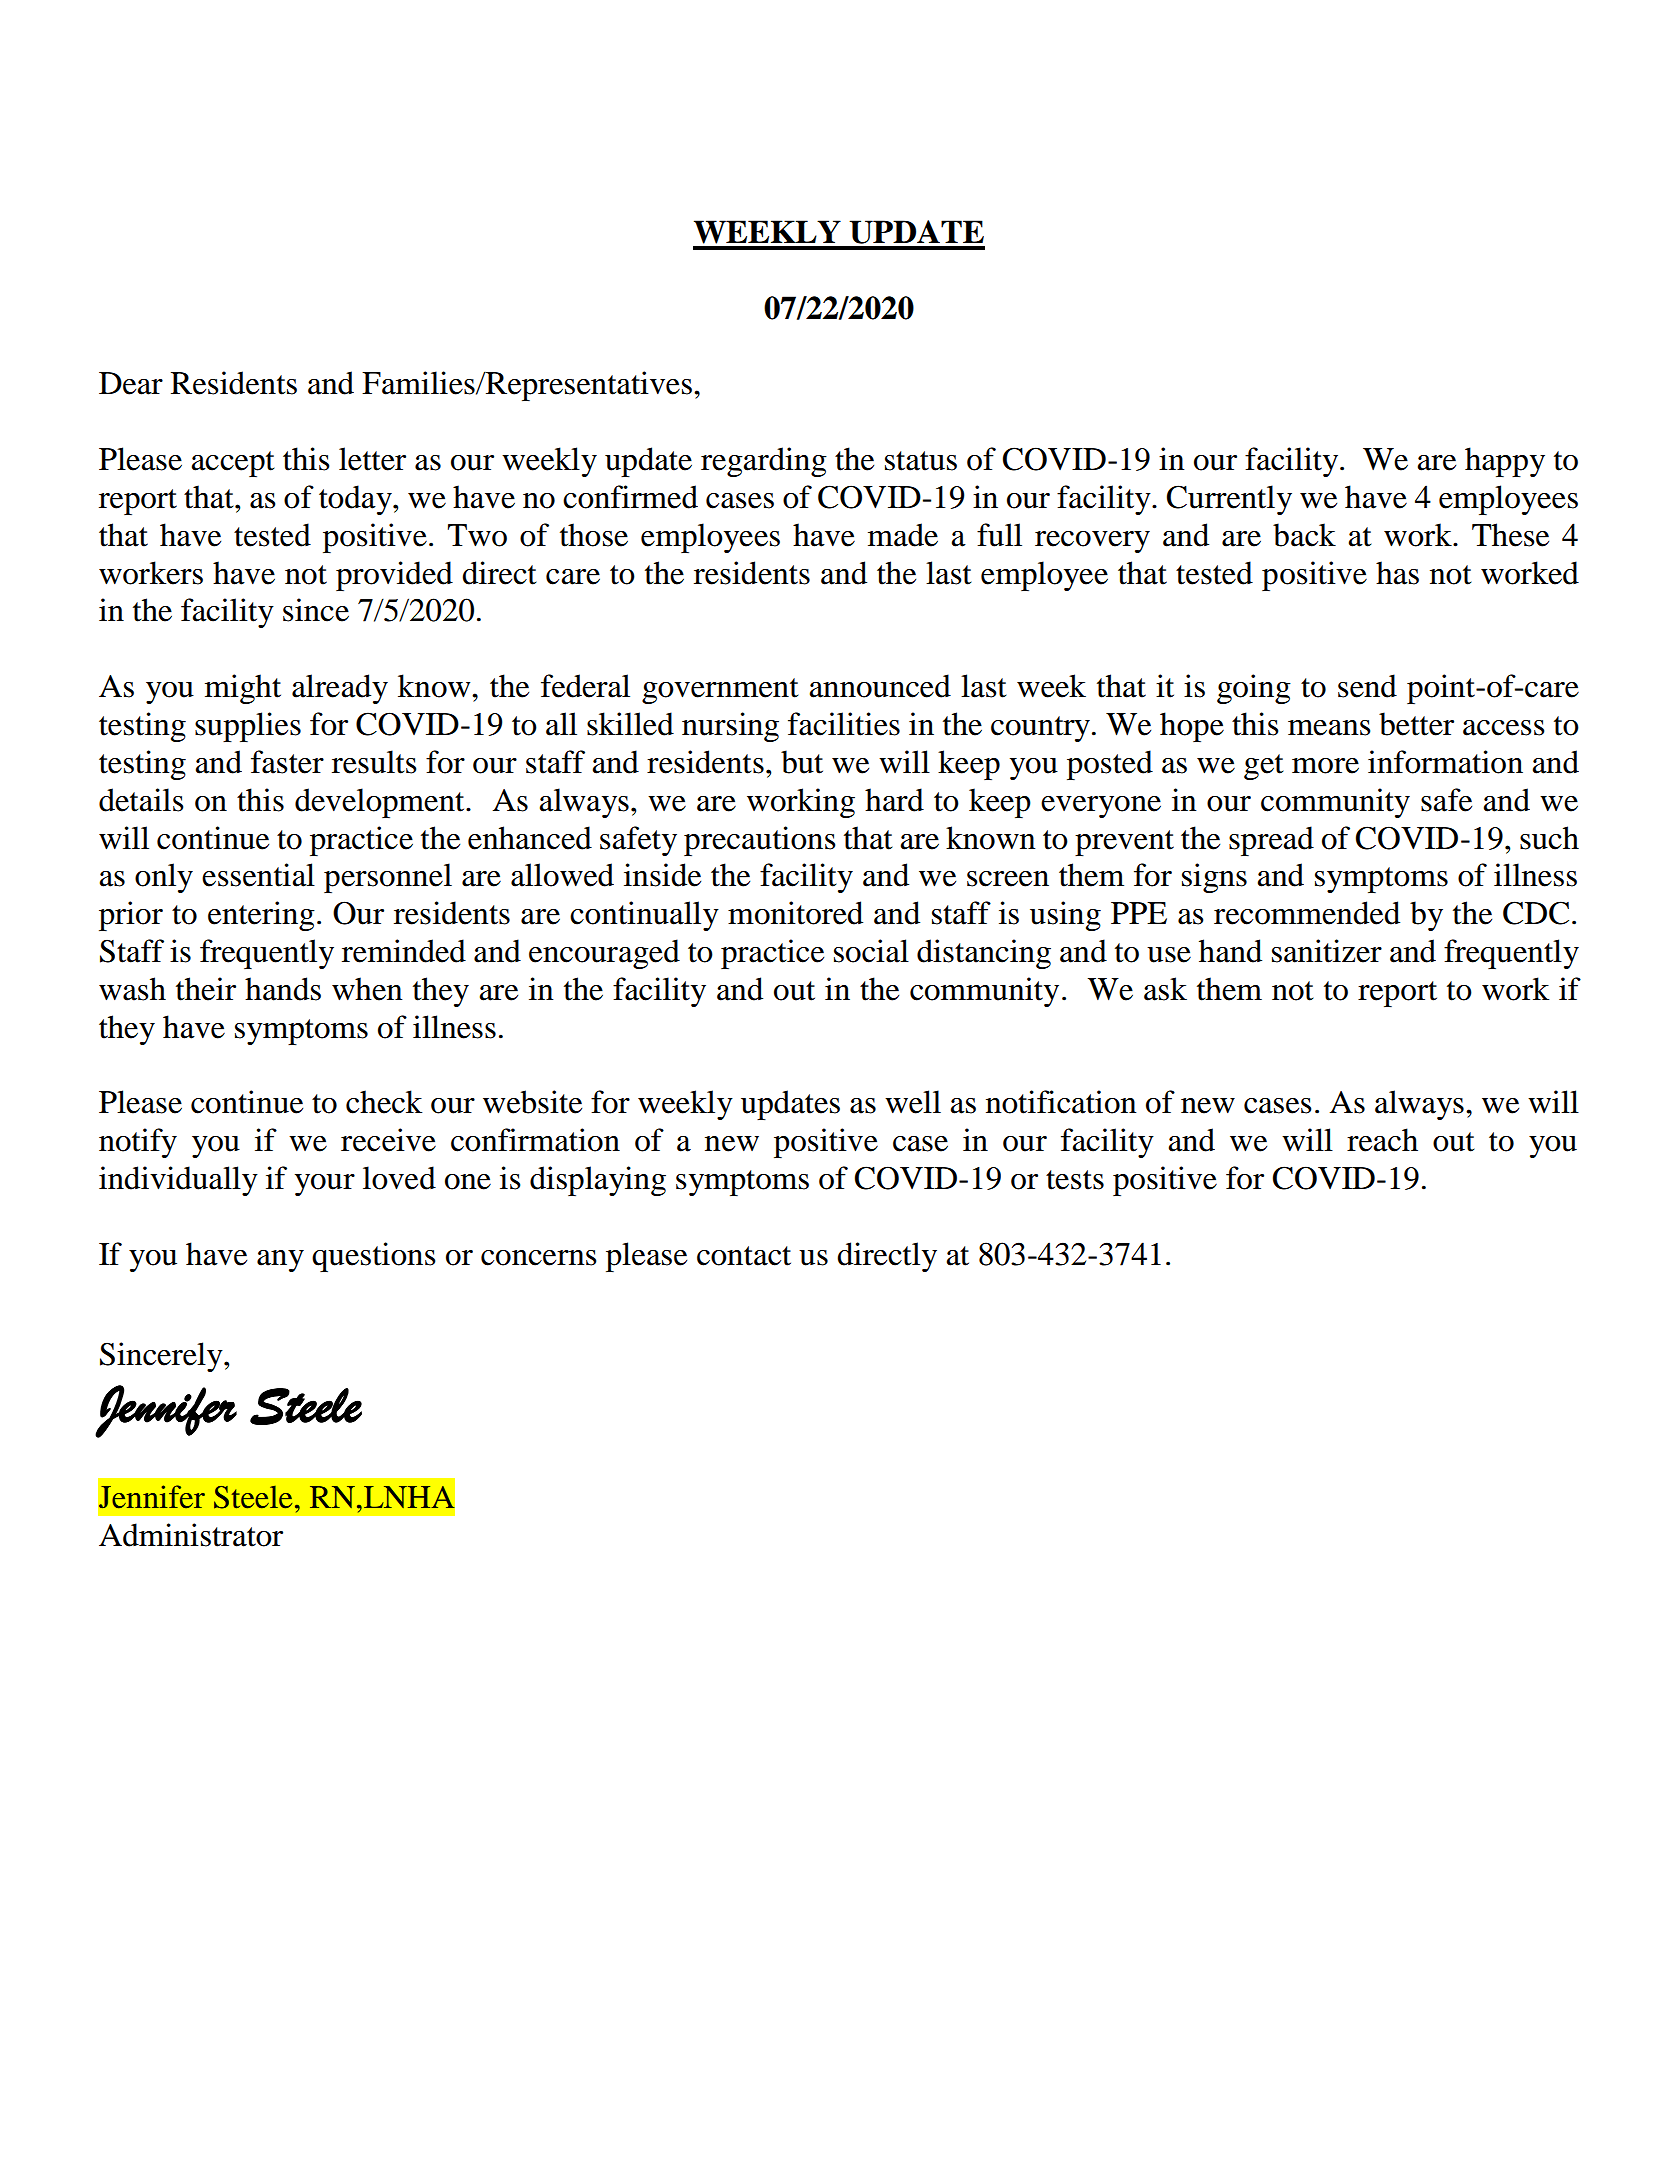 This screenshot has height=2172, width=1678. What do you see at coordinates (191, 1535) in the screenshot?
I see `Administrator` at bounding box center [191, 1535].
